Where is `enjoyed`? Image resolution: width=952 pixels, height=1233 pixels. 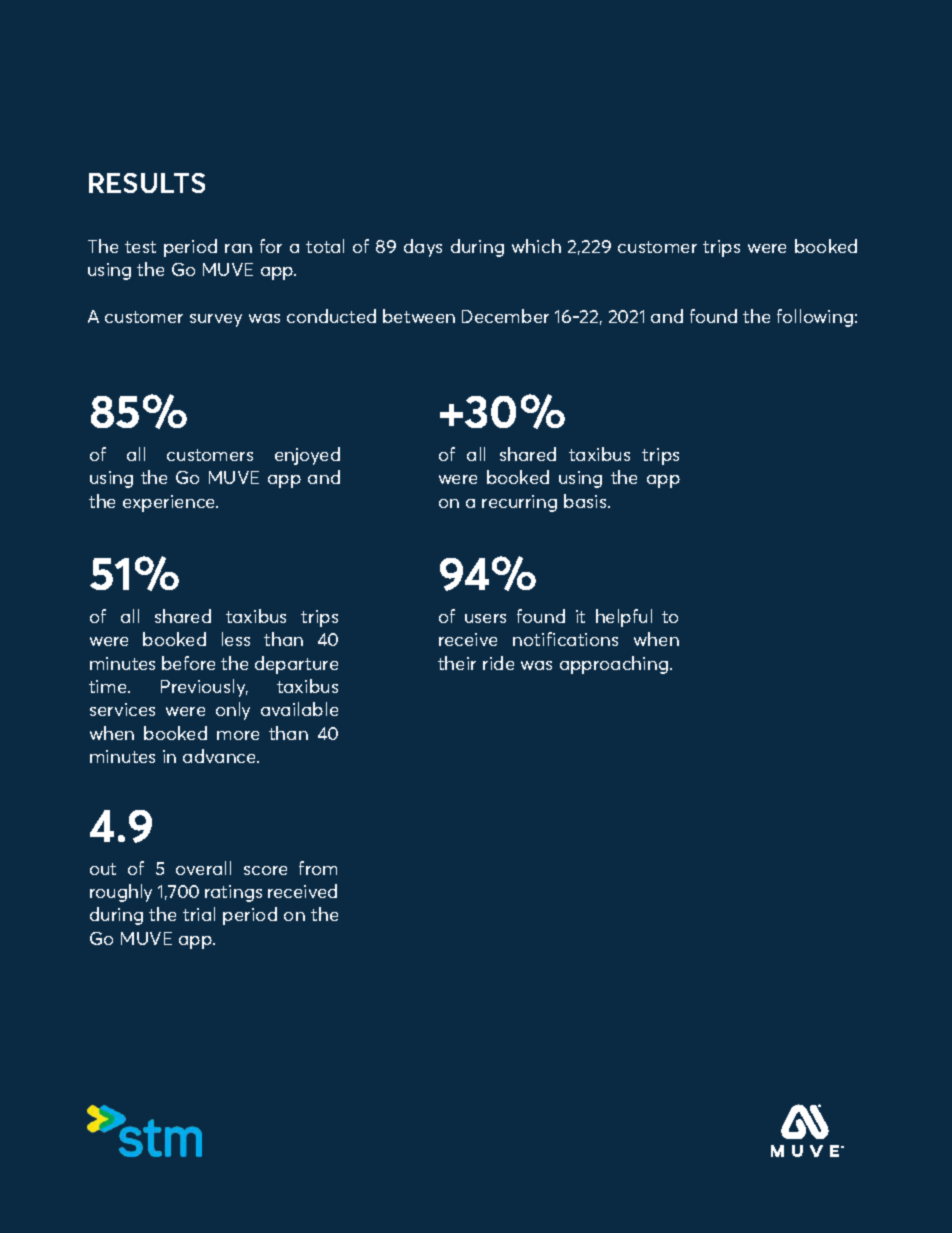
enjoyed is located at coordinates (307, 456).
